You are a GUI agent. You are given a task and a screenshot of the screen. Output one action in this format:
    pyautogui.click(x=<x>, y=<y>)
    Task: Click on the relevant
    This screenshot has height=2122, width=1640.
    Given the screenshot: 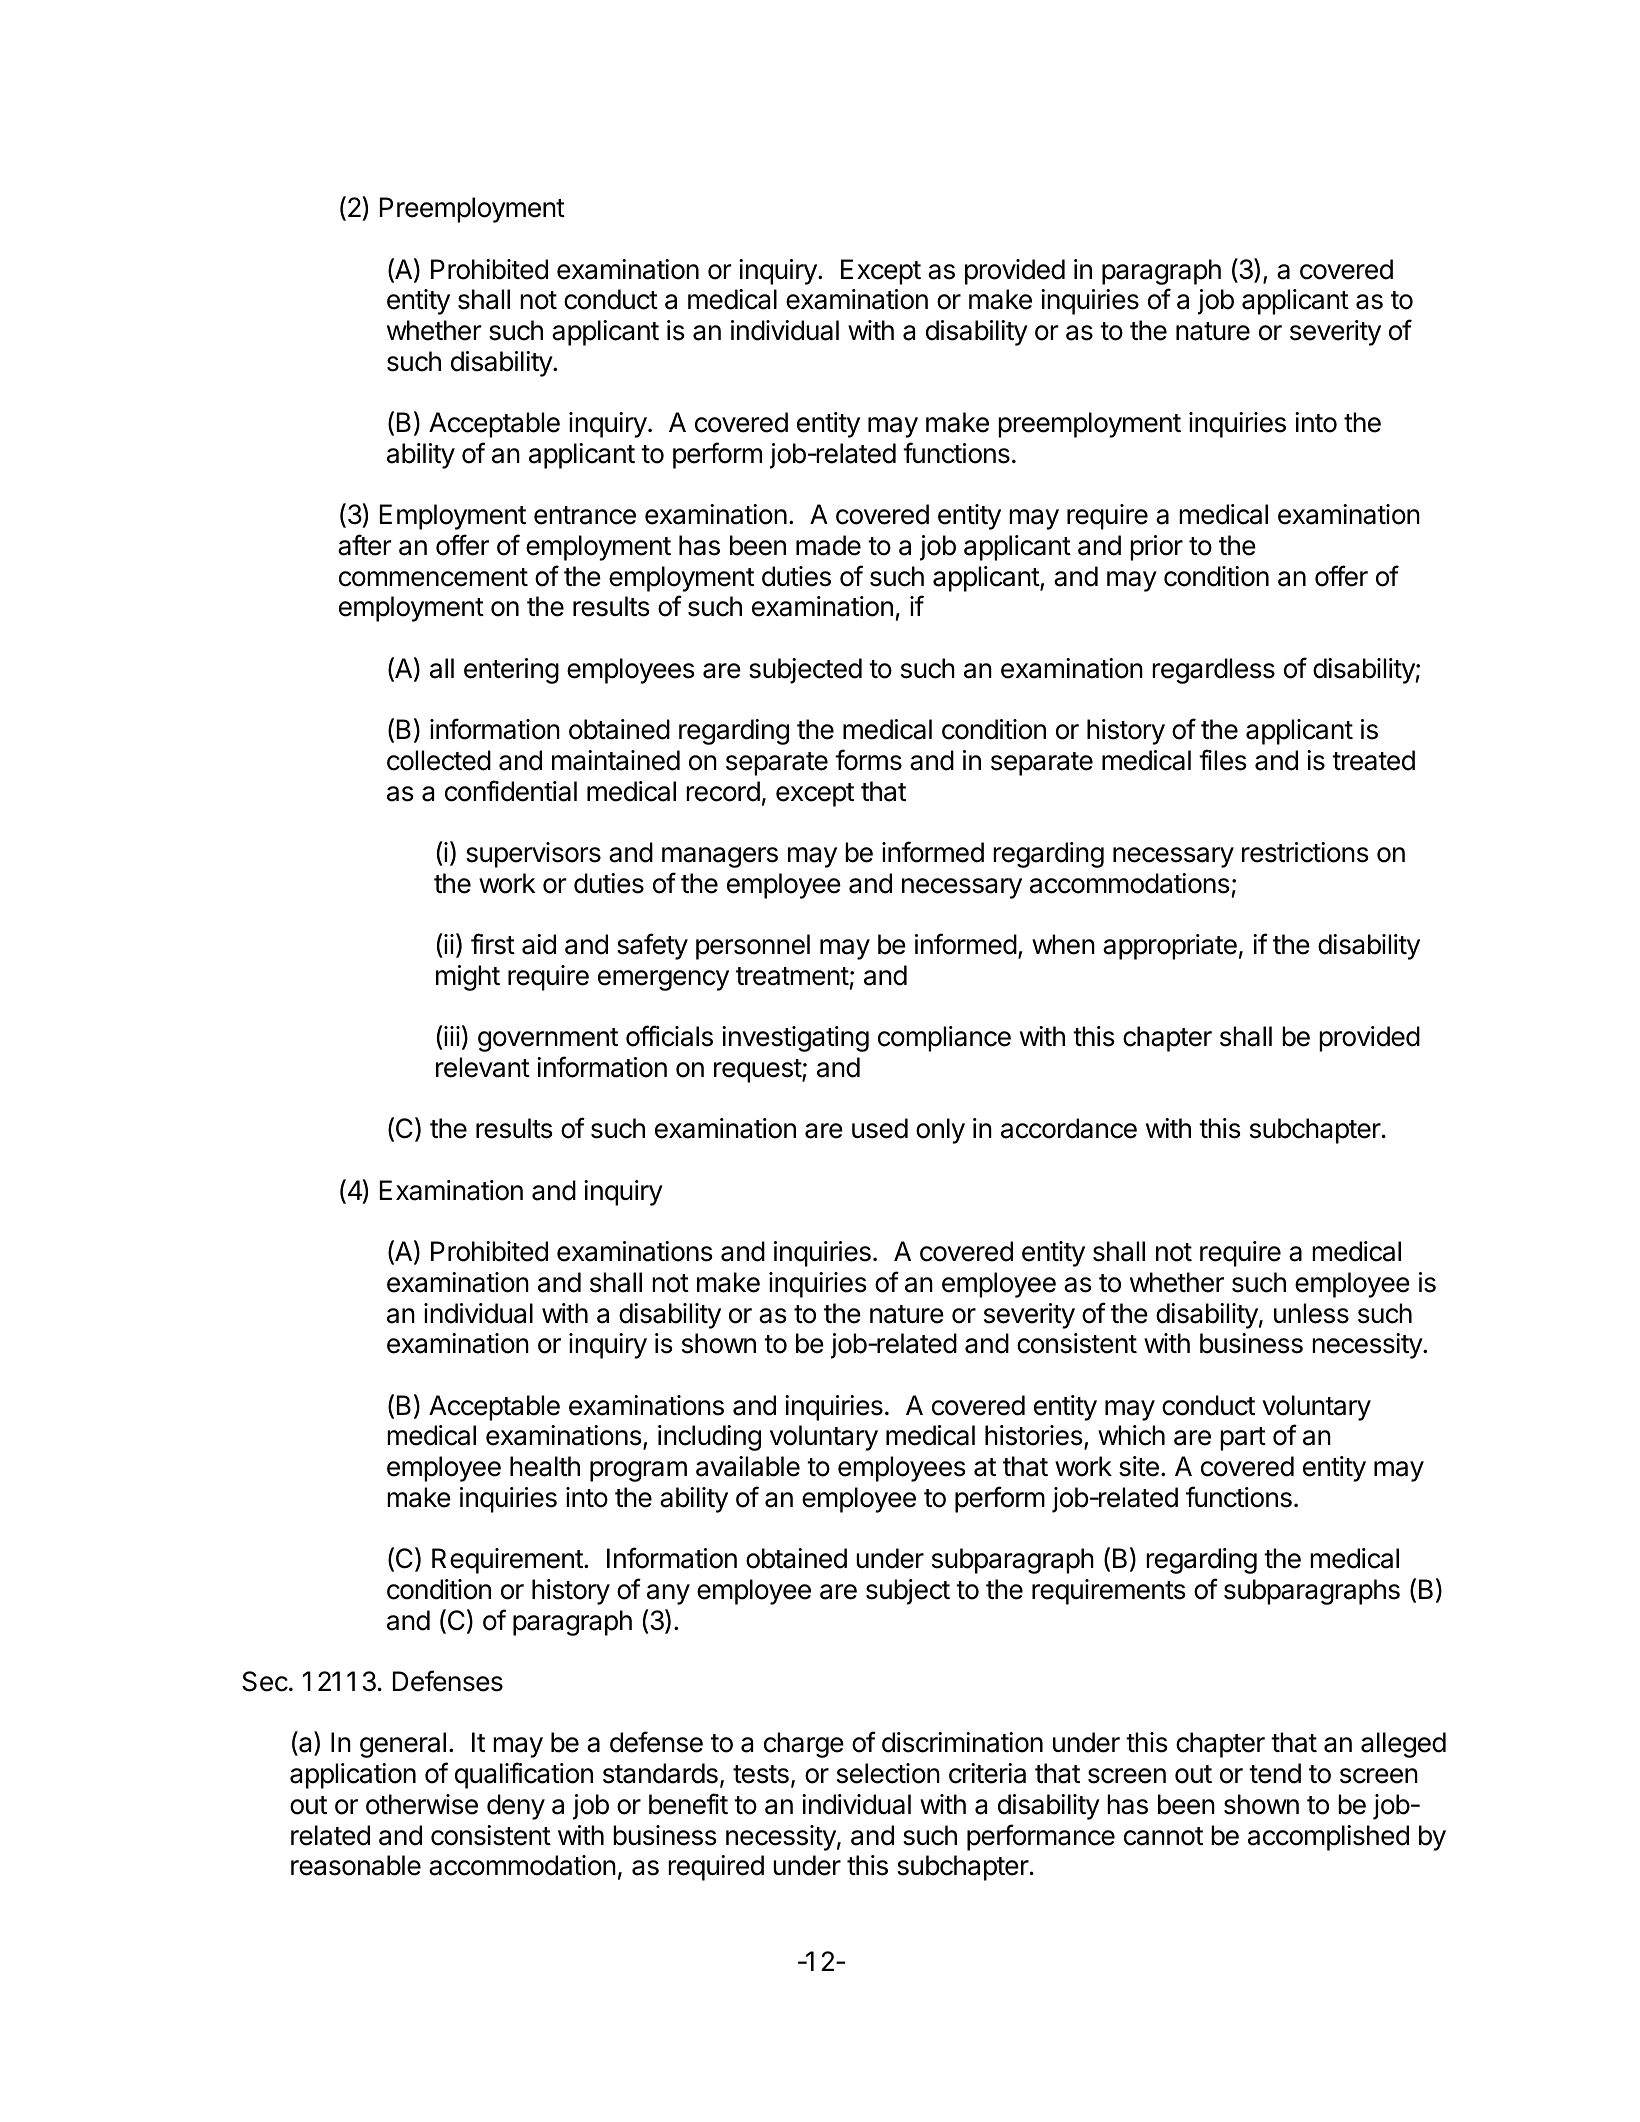 What is the action you would take?
    pyautogui.click(x=483, y=1067)
